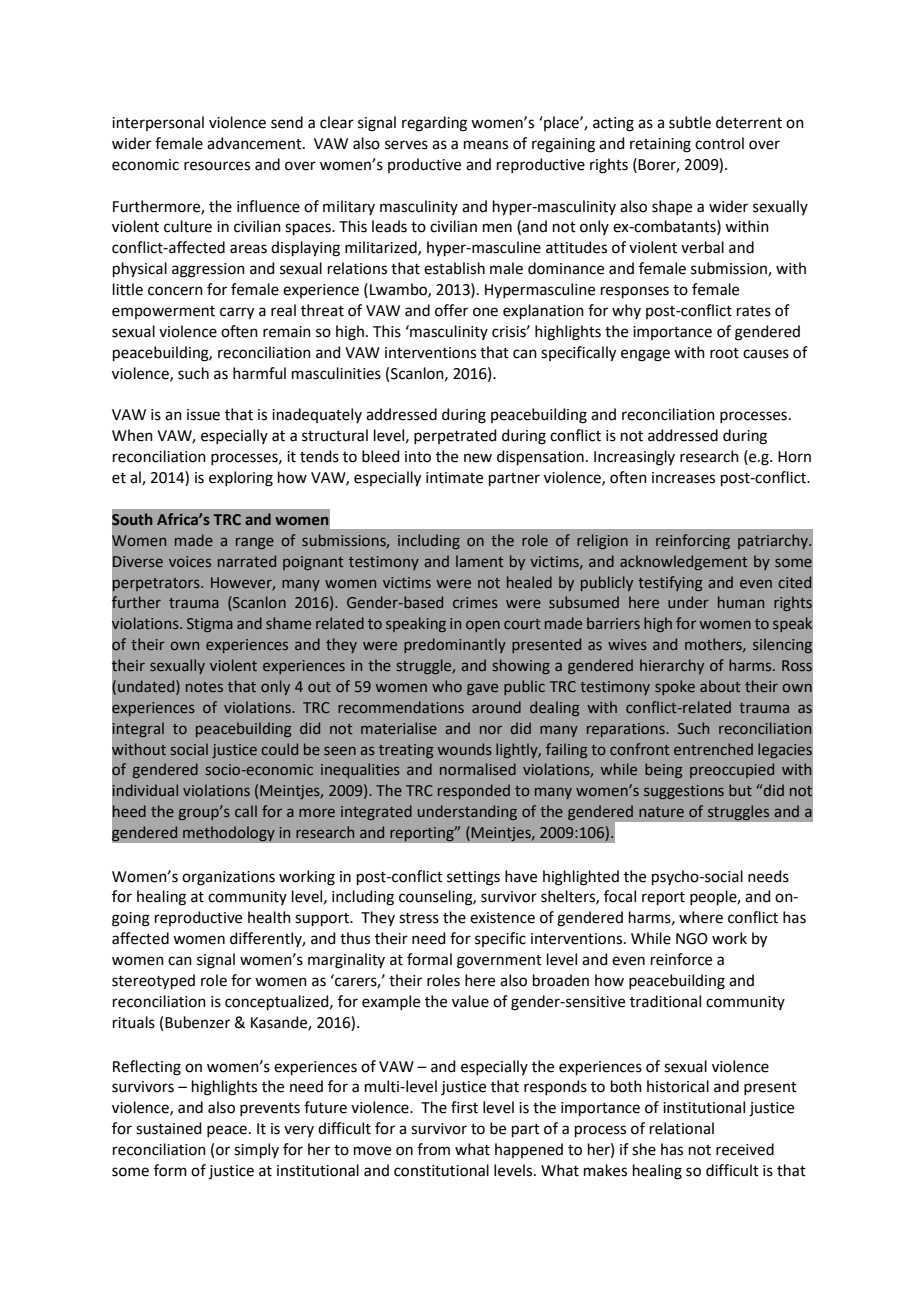 Image resolution: width=924 pixels, height=1309 pixels. What do you see at coordinates (479, 561) in the page?
I see `lament` at bounding box center [479, 561].
